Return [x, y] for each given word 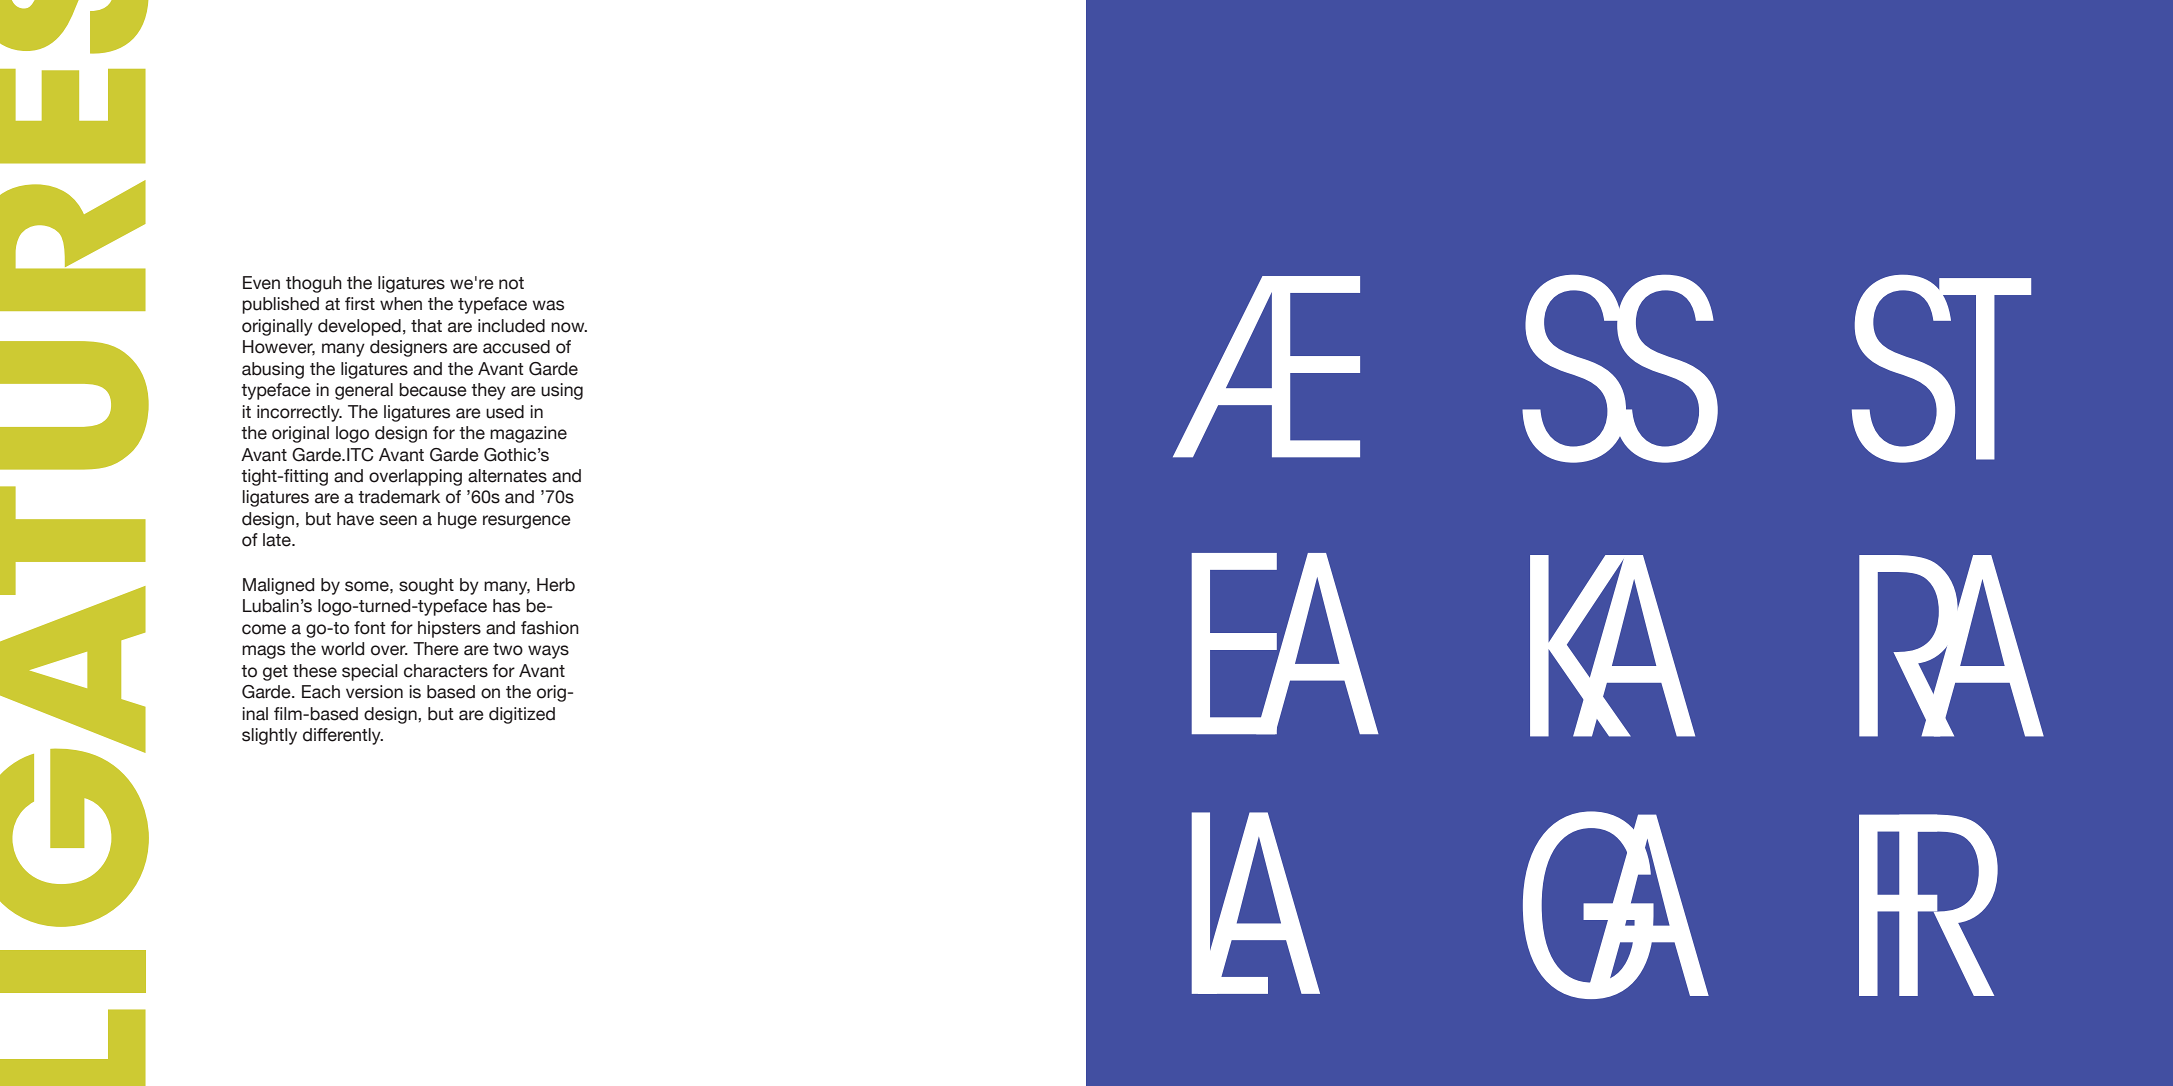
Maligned [278, 586]
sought [426, 586]
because [433, 390]
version [374, 692]
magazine [528, 434]
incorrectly [299, 413]
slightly [269, 736]
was [548, 305]
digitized [522, 715]
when [401, 304]
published [280, 305]
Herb [556, 585]
